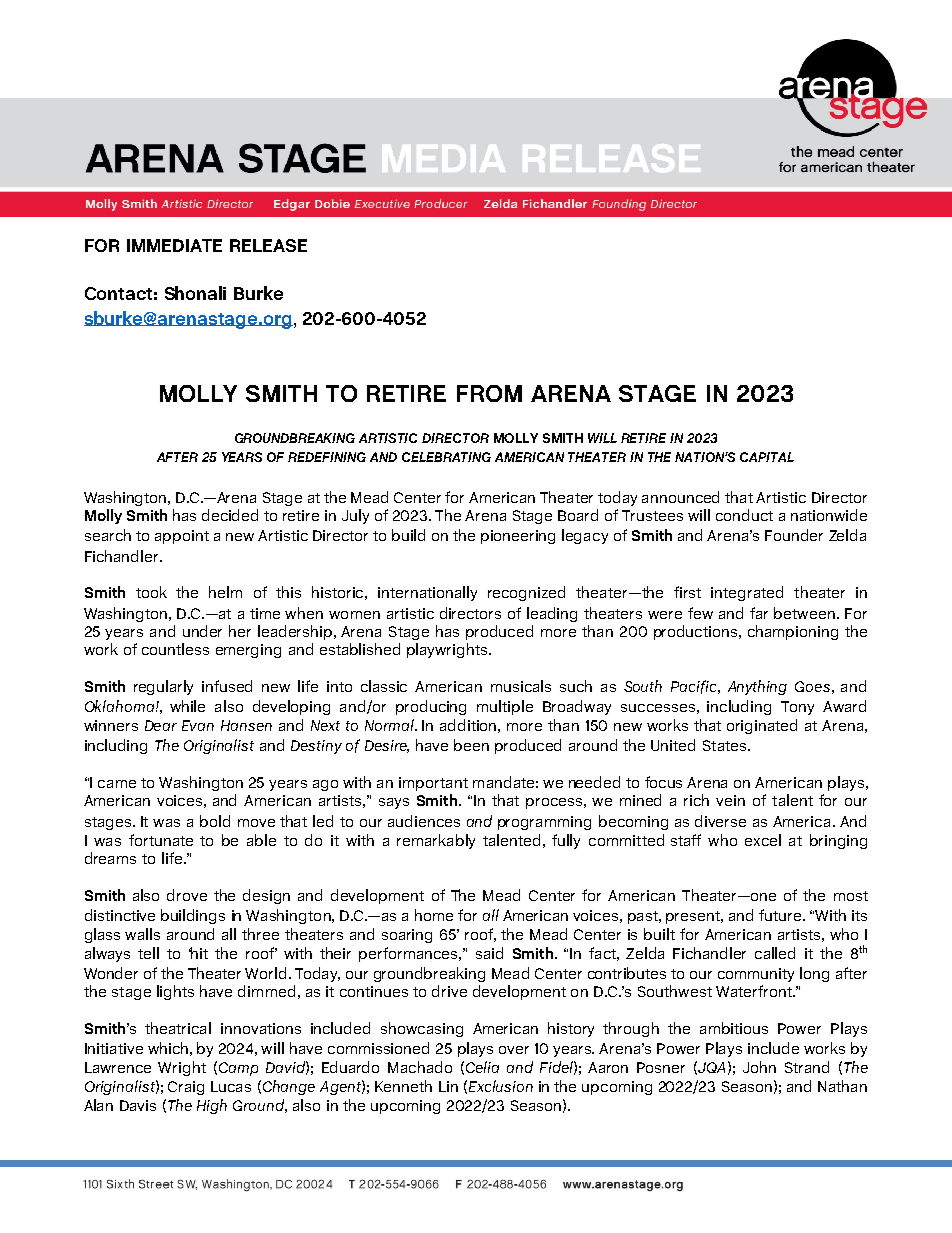  Describe the element at coordinates (680, 497) in the page. I see `announced` at that location.
